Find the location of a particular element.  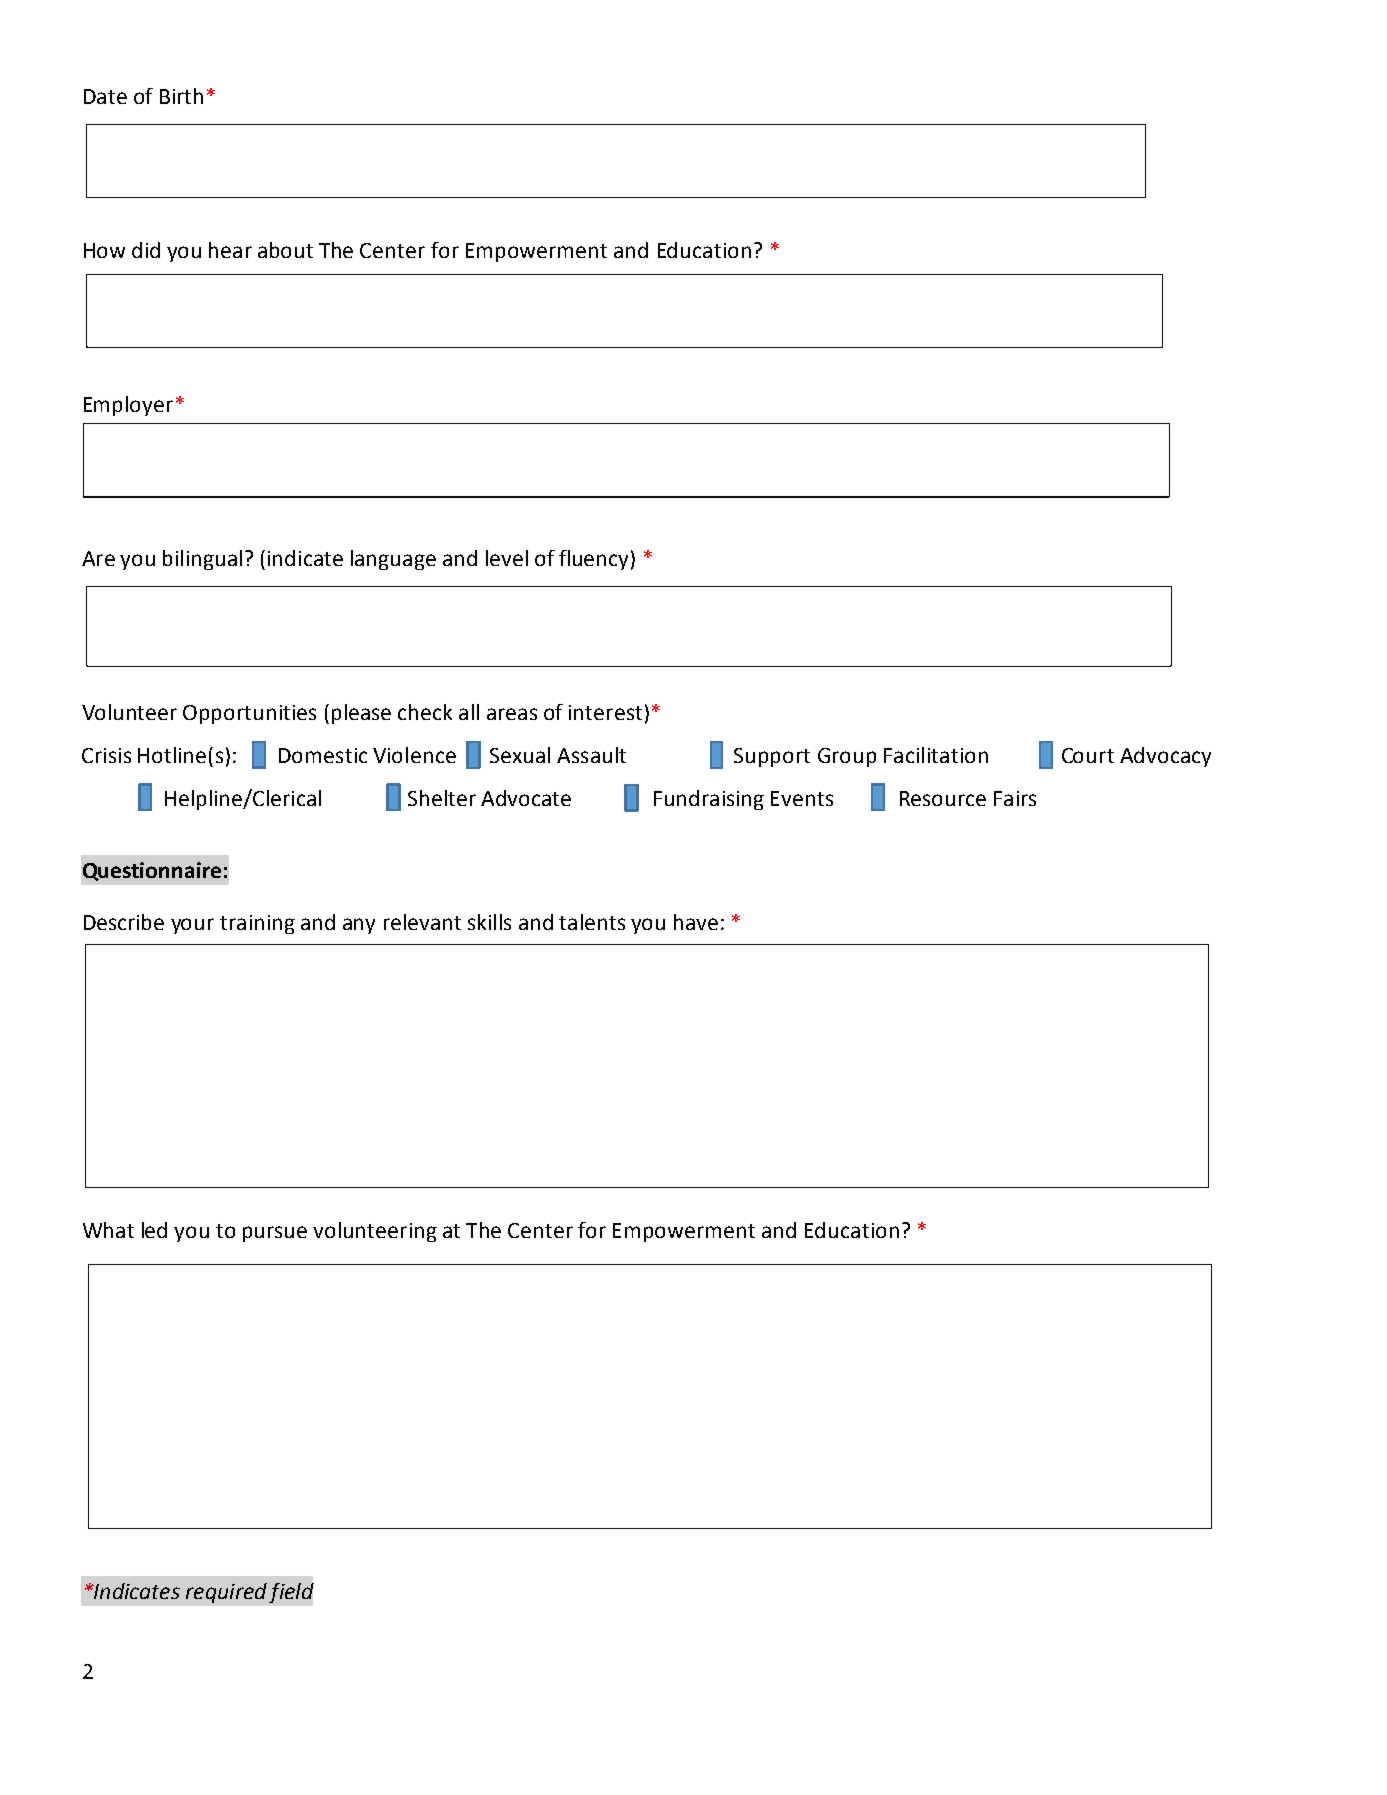

bilingual is located at coordinates (202, 560).
